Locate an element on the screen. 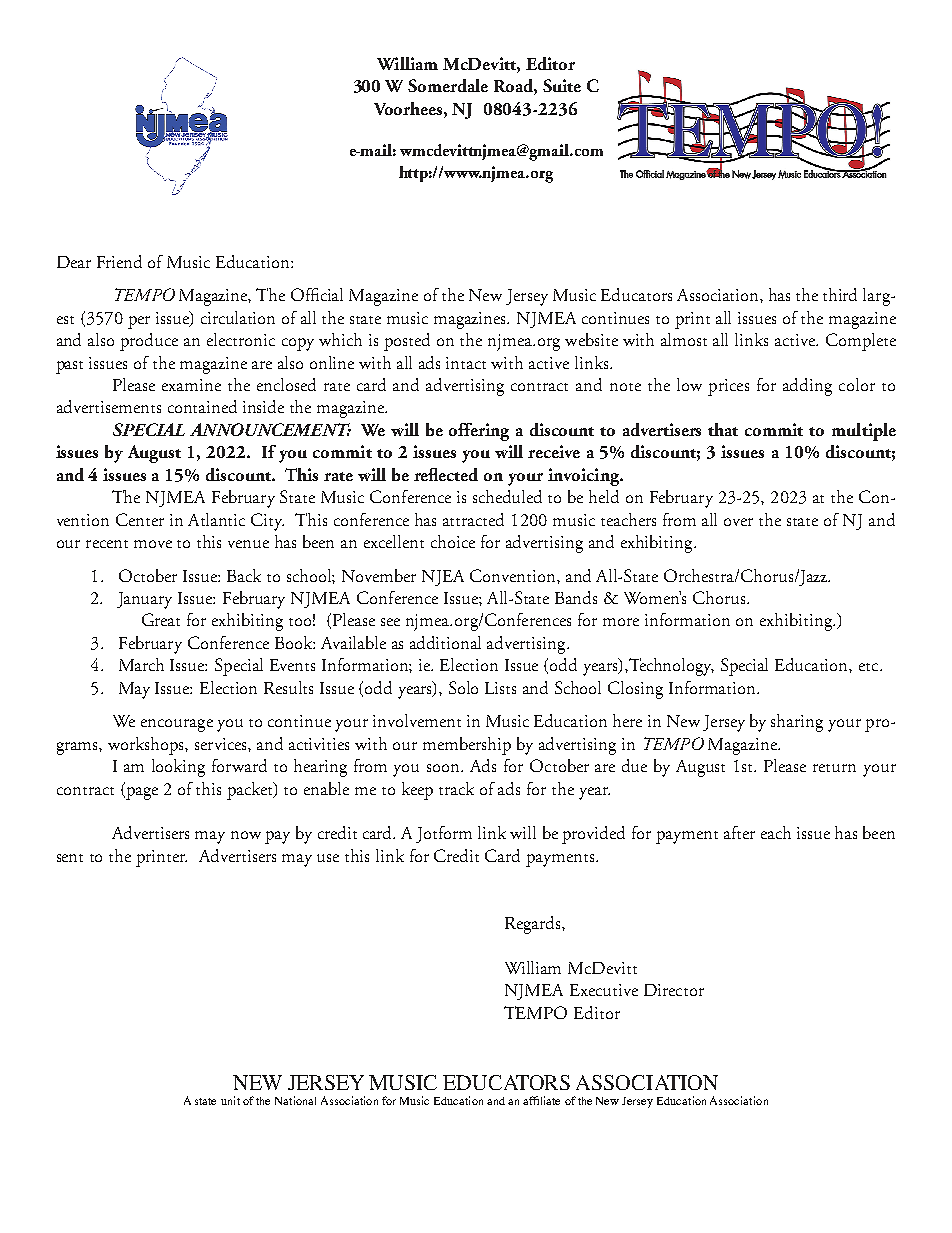  Friend is located at coordinates (119, 261).
